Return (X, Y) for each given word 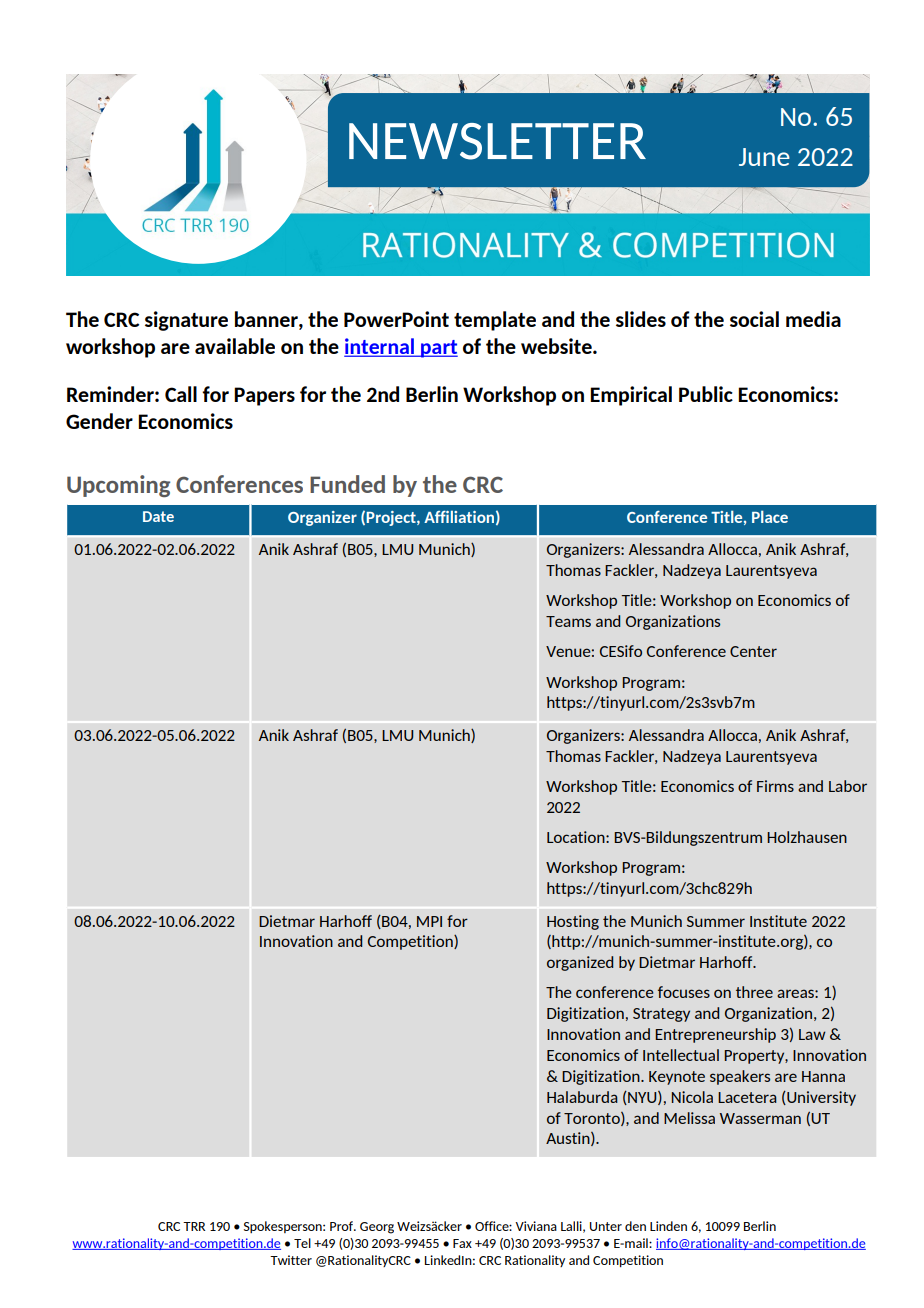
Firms (775, 786)
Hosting (573, 922)
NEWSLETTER (497, 141)
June (764, 157)
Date (158, 516)
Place (770, 516)
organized (580, 963)
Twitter (291, 1260)
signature (186, 321)
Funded (347, 484)
